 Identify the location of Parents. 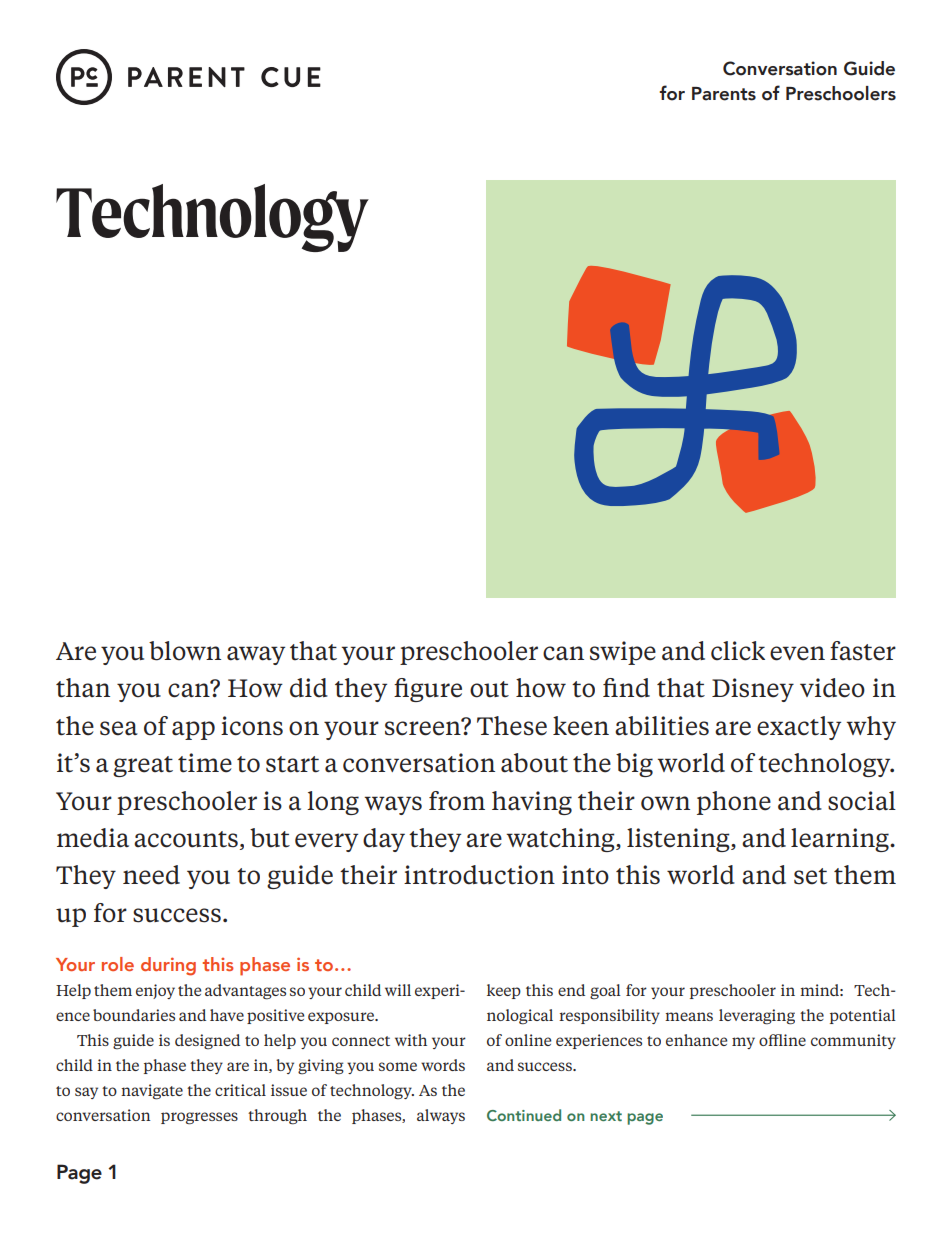
(724, 94).
